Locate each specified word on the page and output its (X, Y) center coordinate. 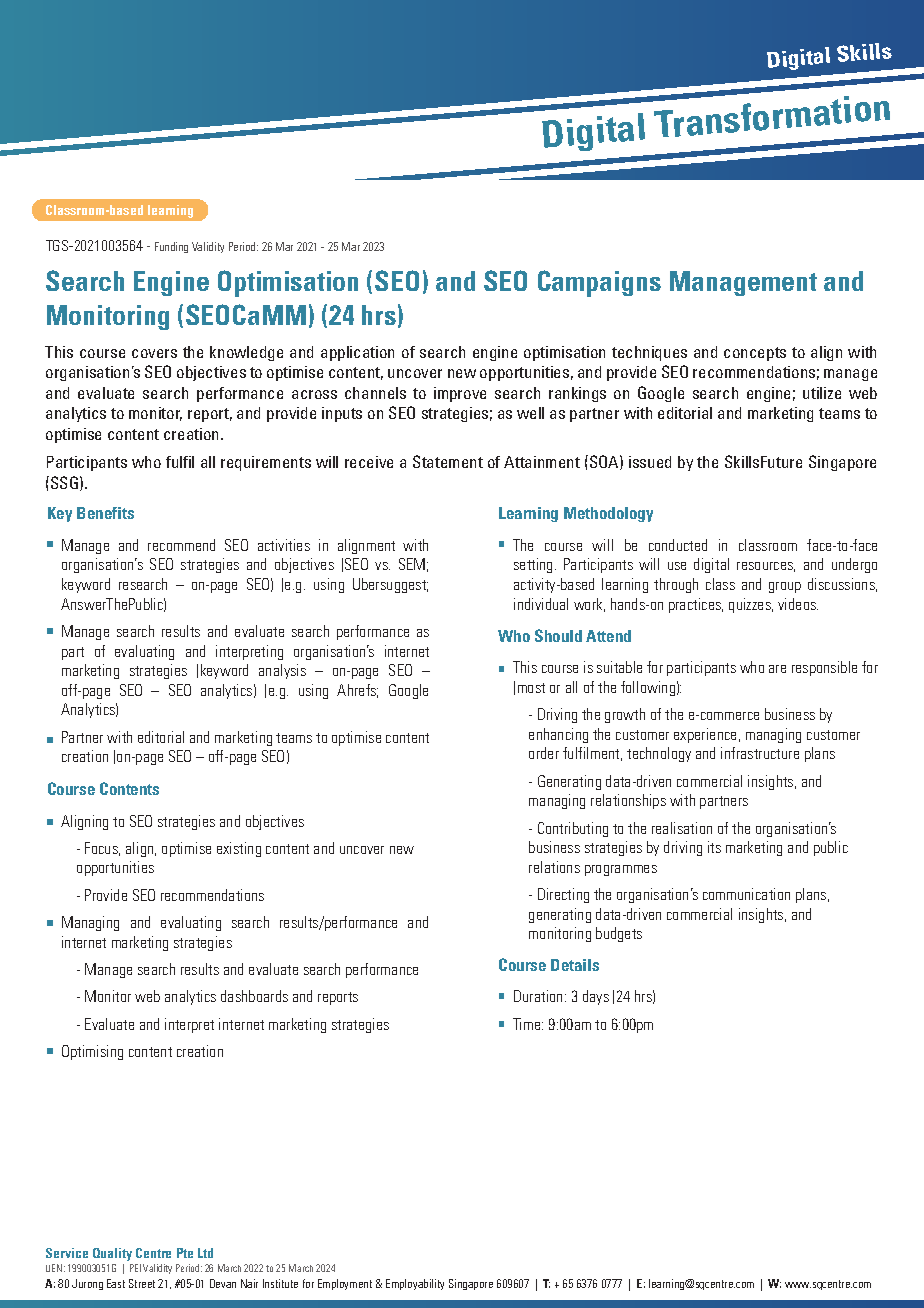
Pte (185, 1253)
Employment (345, 1284)
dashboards (254, 996)
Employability (415, 1284)
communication (746, 894)
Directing (563, 895)
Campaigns (599, 283)
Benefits (105, 513)
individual (541, 604)
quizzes (751, 605)
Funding (171, 247)
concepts (755, 354)
